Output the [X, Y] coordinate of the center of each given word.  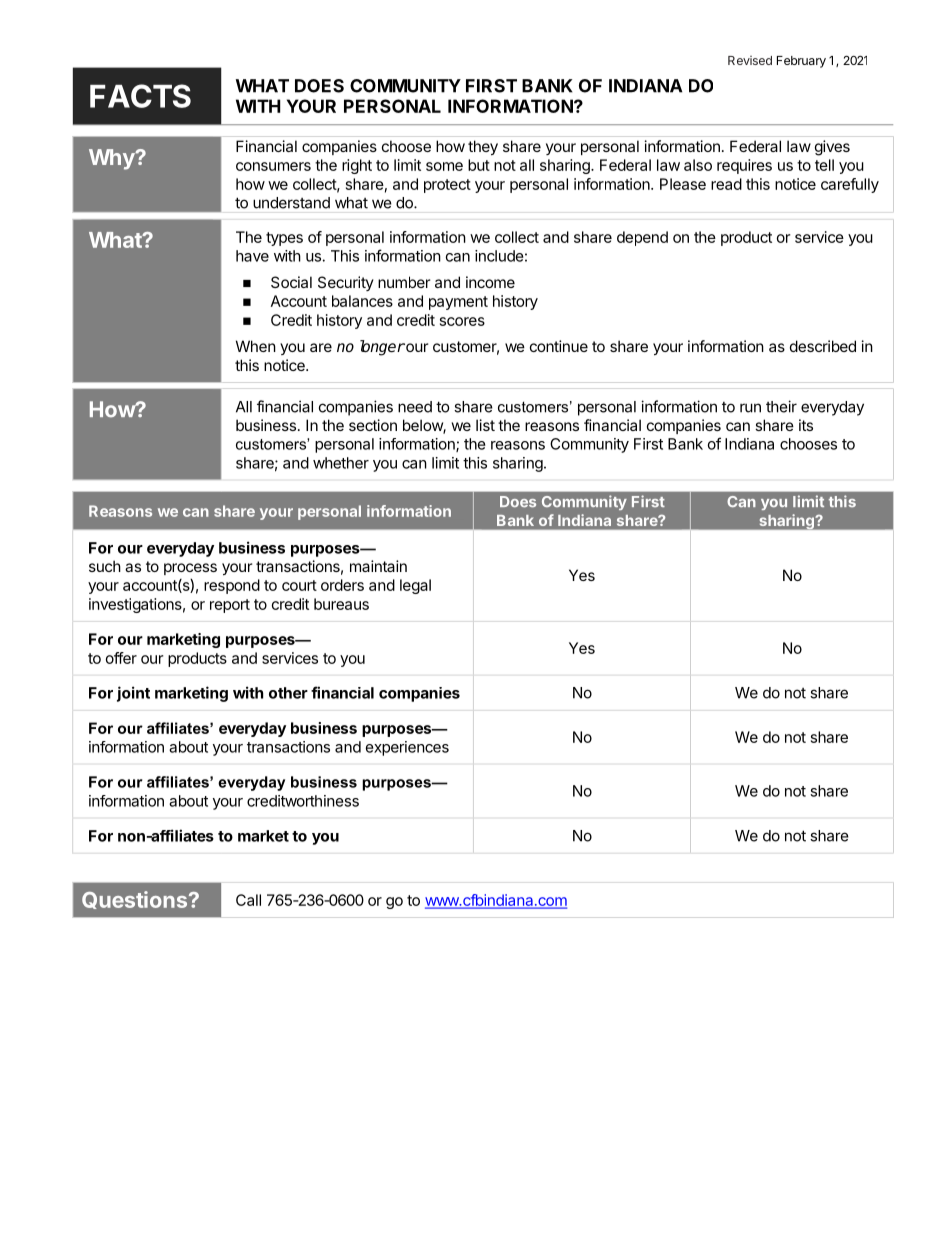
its [806, 425]
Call [248, 900]
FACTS [140, 96]
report [230, 606]
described [823, 346]
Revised [750, 60]
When [256, 346]
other [288, 693]
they [483, 147]
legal [415, 586]
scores [462, 321]
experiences [407, 748]
